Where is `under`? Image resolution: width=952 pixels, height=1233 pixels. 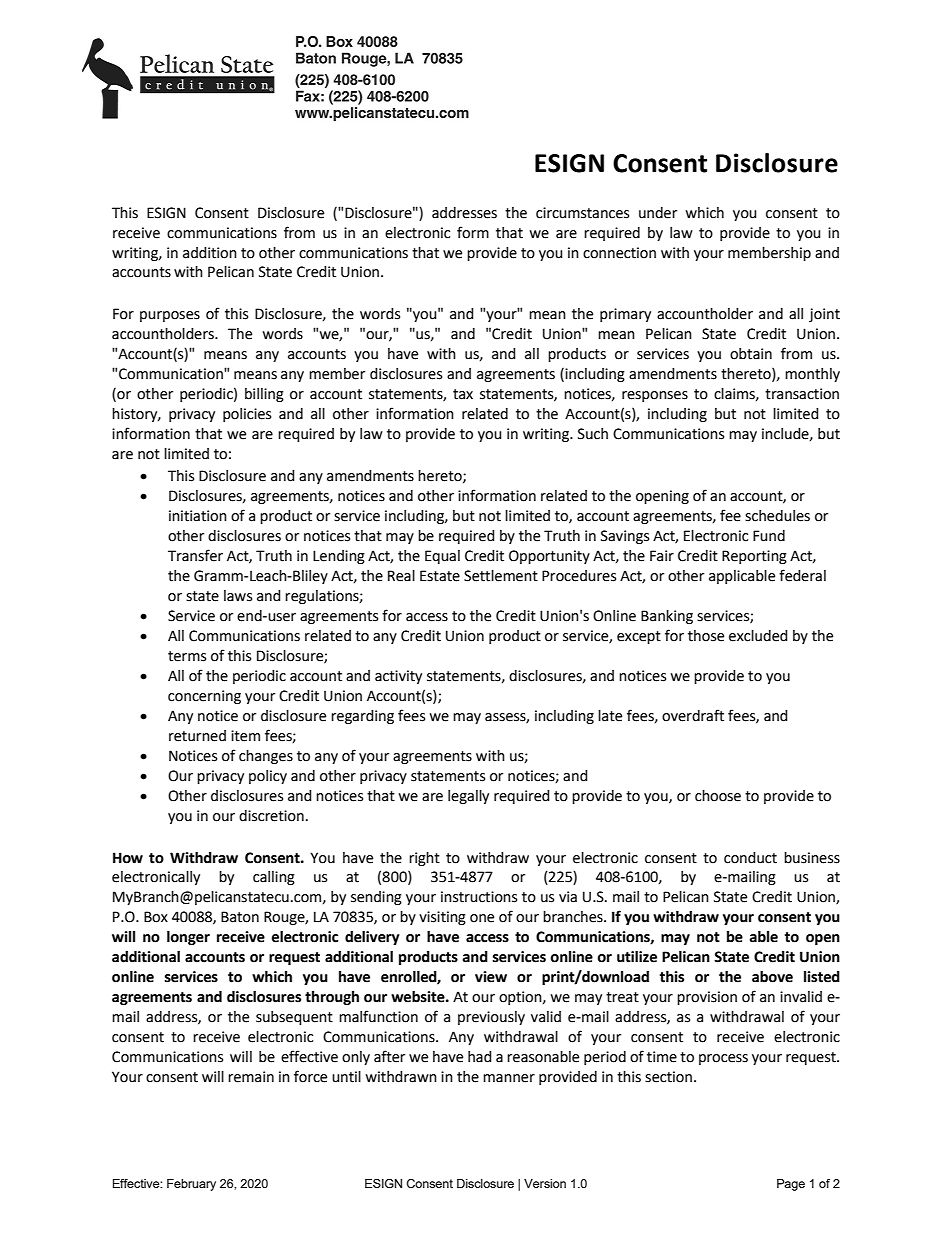
under is located at coordinates (658, 213).
